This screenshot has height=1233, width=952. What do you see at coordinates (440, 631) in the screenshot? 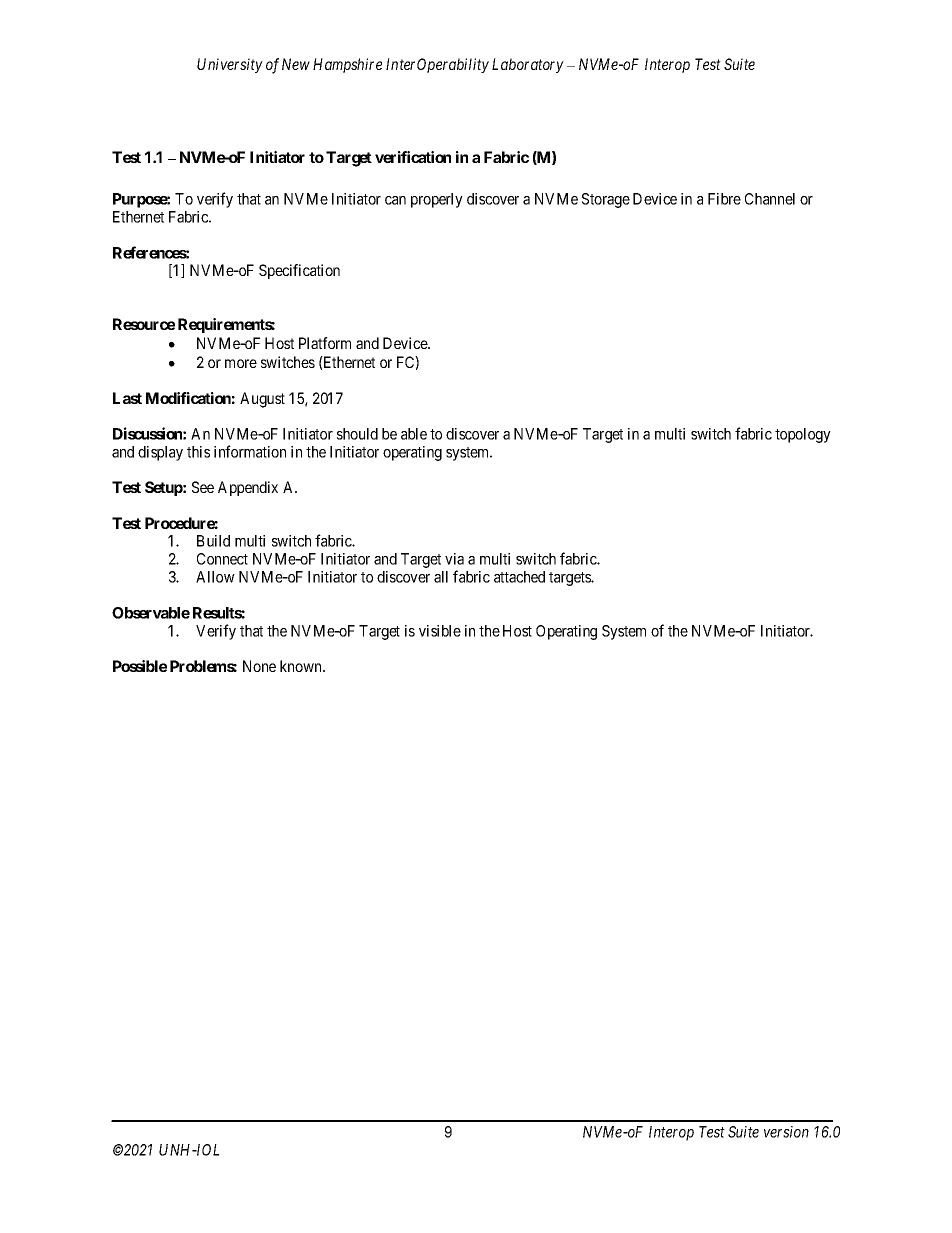
I see `visible` at bounding box center [440, 631].
